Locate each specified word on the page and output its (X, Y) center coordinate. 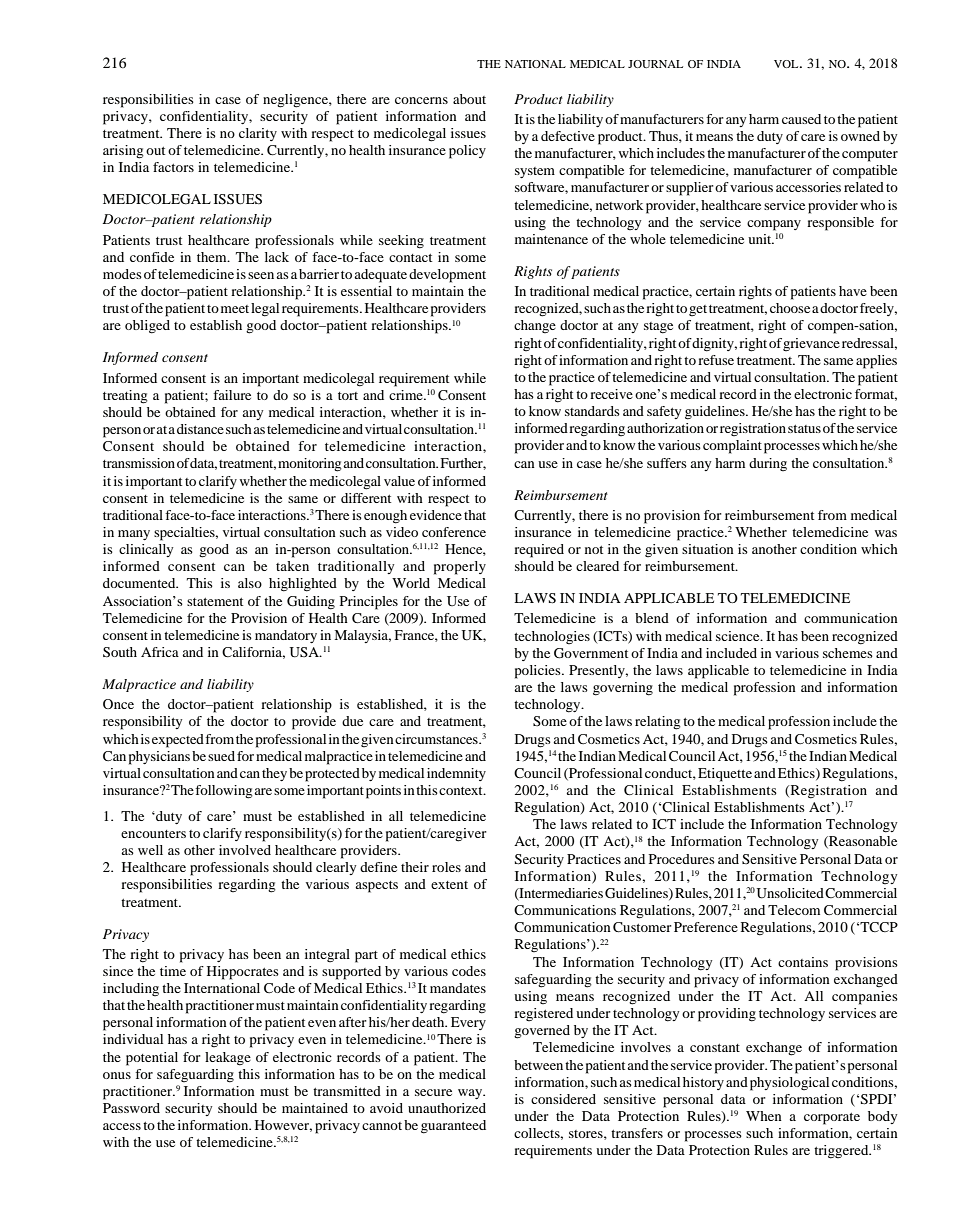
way (471, 1094)
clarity (258, 134)
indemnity (456, 774)
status (804, 429)
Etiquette (725, 775)
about (469, 99)
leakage (228, 1059)
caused (801, 119)
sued (221, 756)
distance (200, 429)
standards (592, 411)
